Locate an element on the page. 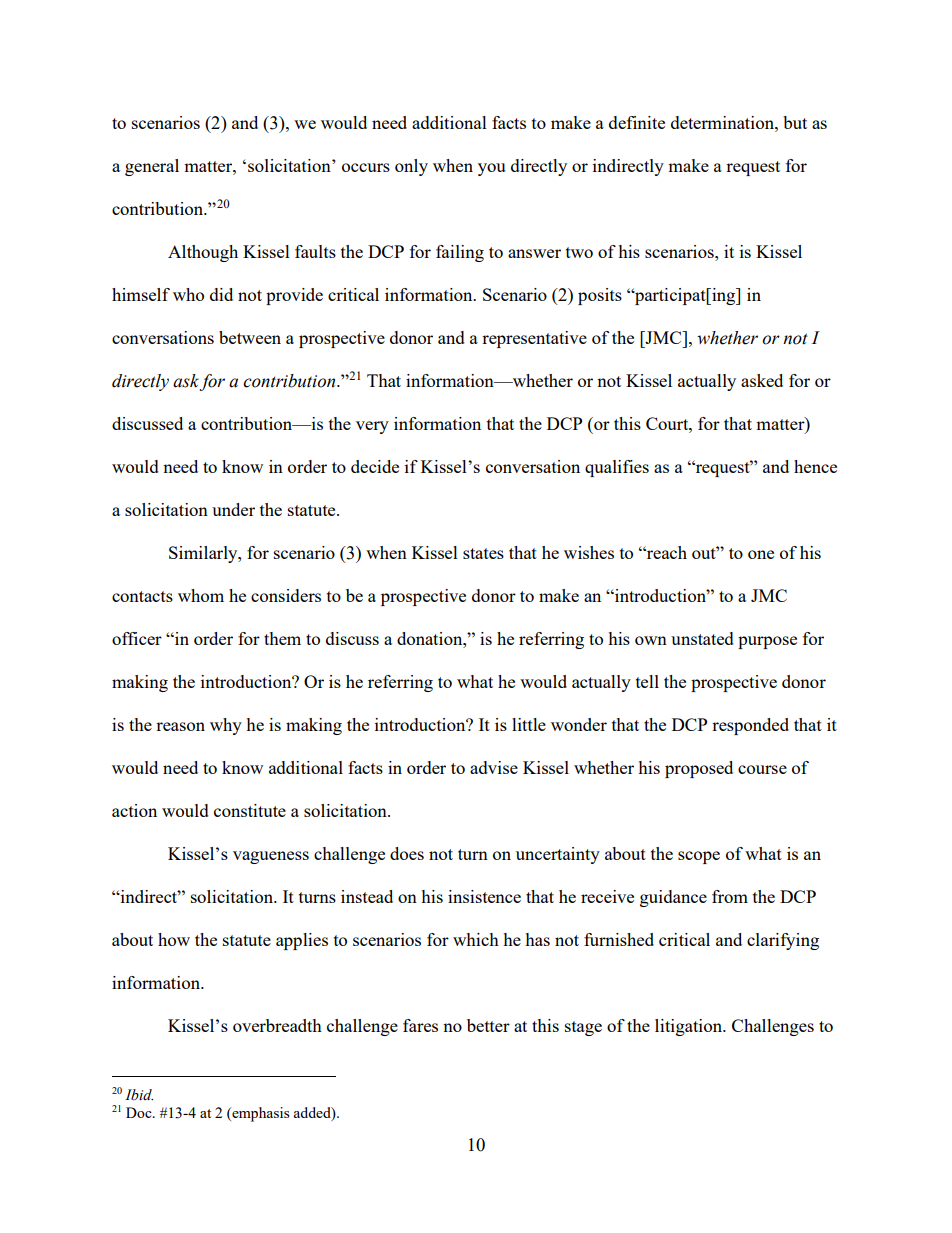 This image has height=1233, width=952. states is located at coordinates (483, 553).
